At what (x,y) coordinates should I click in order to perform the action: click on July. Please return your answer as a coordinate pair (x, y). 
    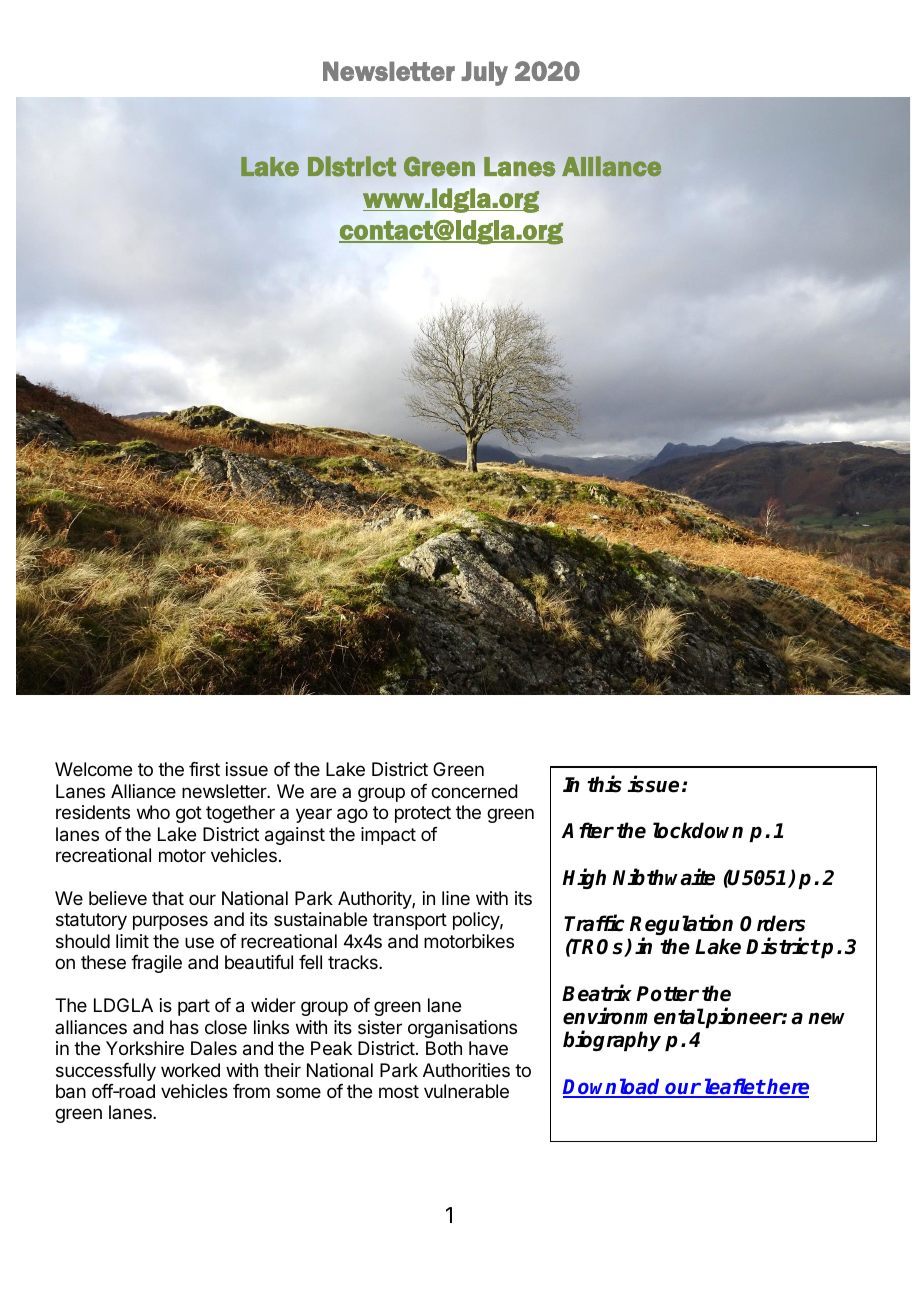
    Looking at the image, I should click on (485, 73).
